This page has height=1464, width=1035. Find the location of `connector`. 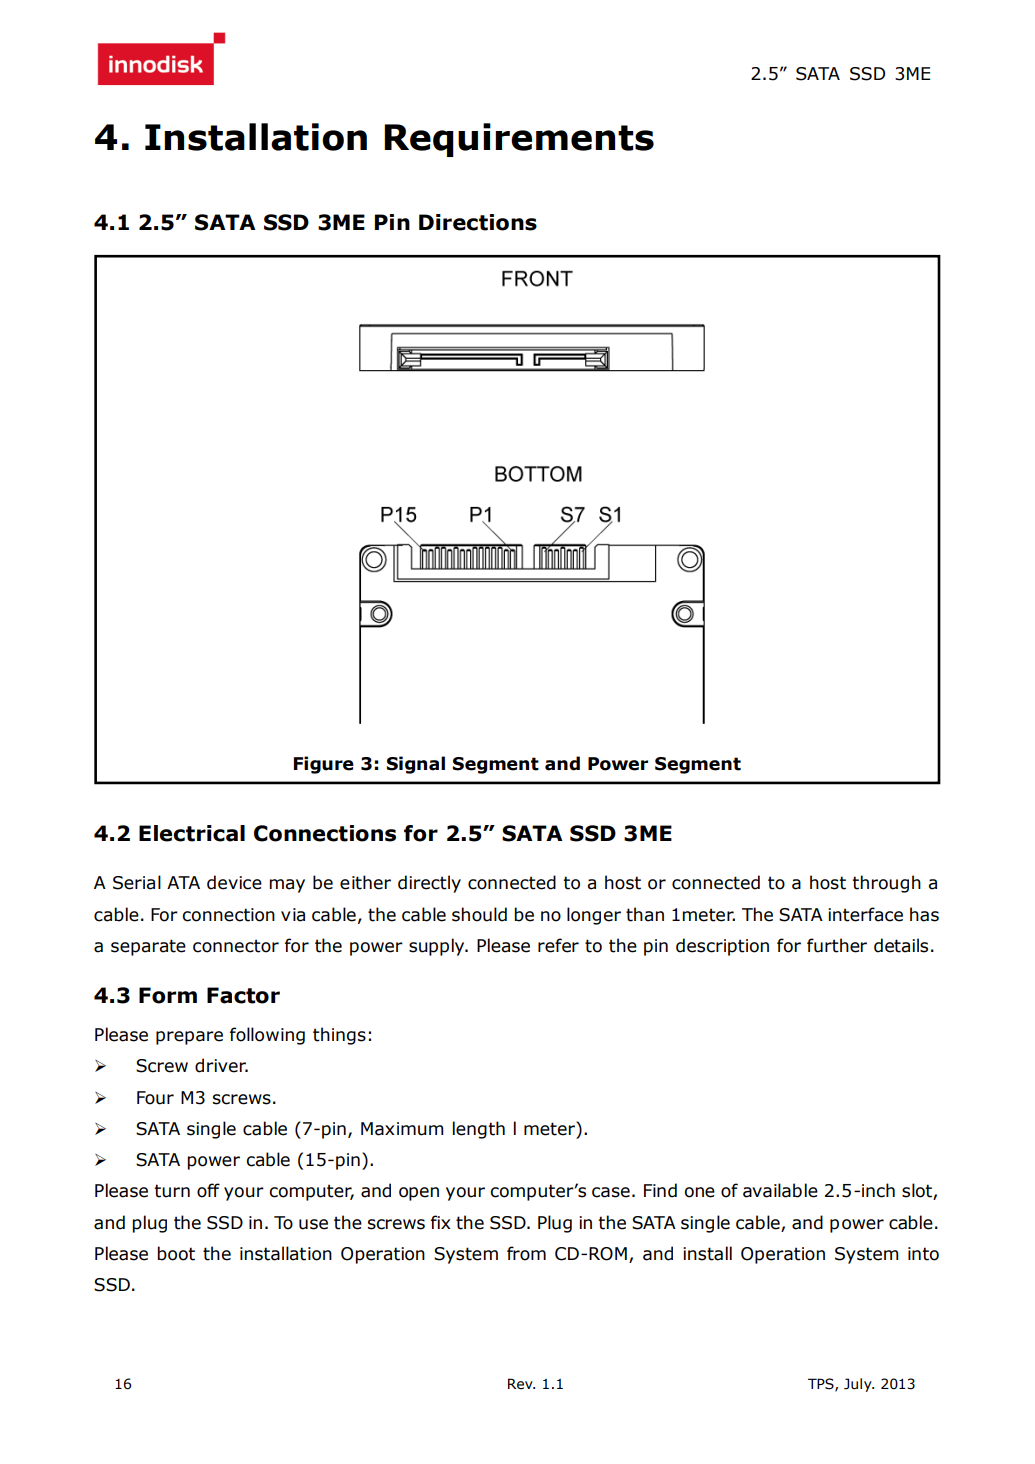

connector is located at coordinates (236, 946).
